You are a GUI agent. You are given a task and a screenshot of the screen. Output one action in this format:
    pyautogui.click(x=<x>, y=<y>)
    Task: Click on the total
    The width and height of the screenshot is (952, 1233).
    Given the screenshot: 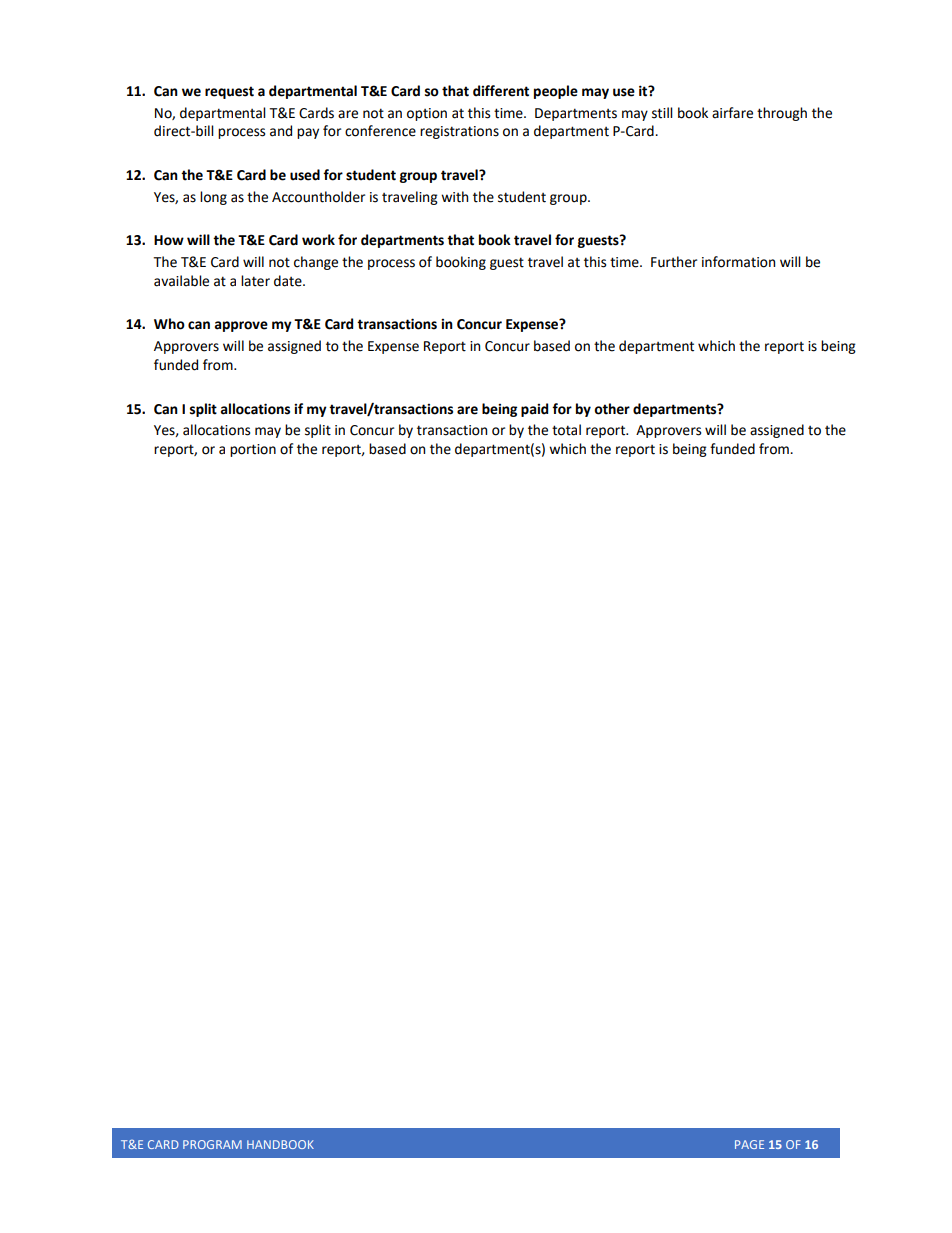 What is the action you would take?
    pyautogui.click(x=566, y=430)
